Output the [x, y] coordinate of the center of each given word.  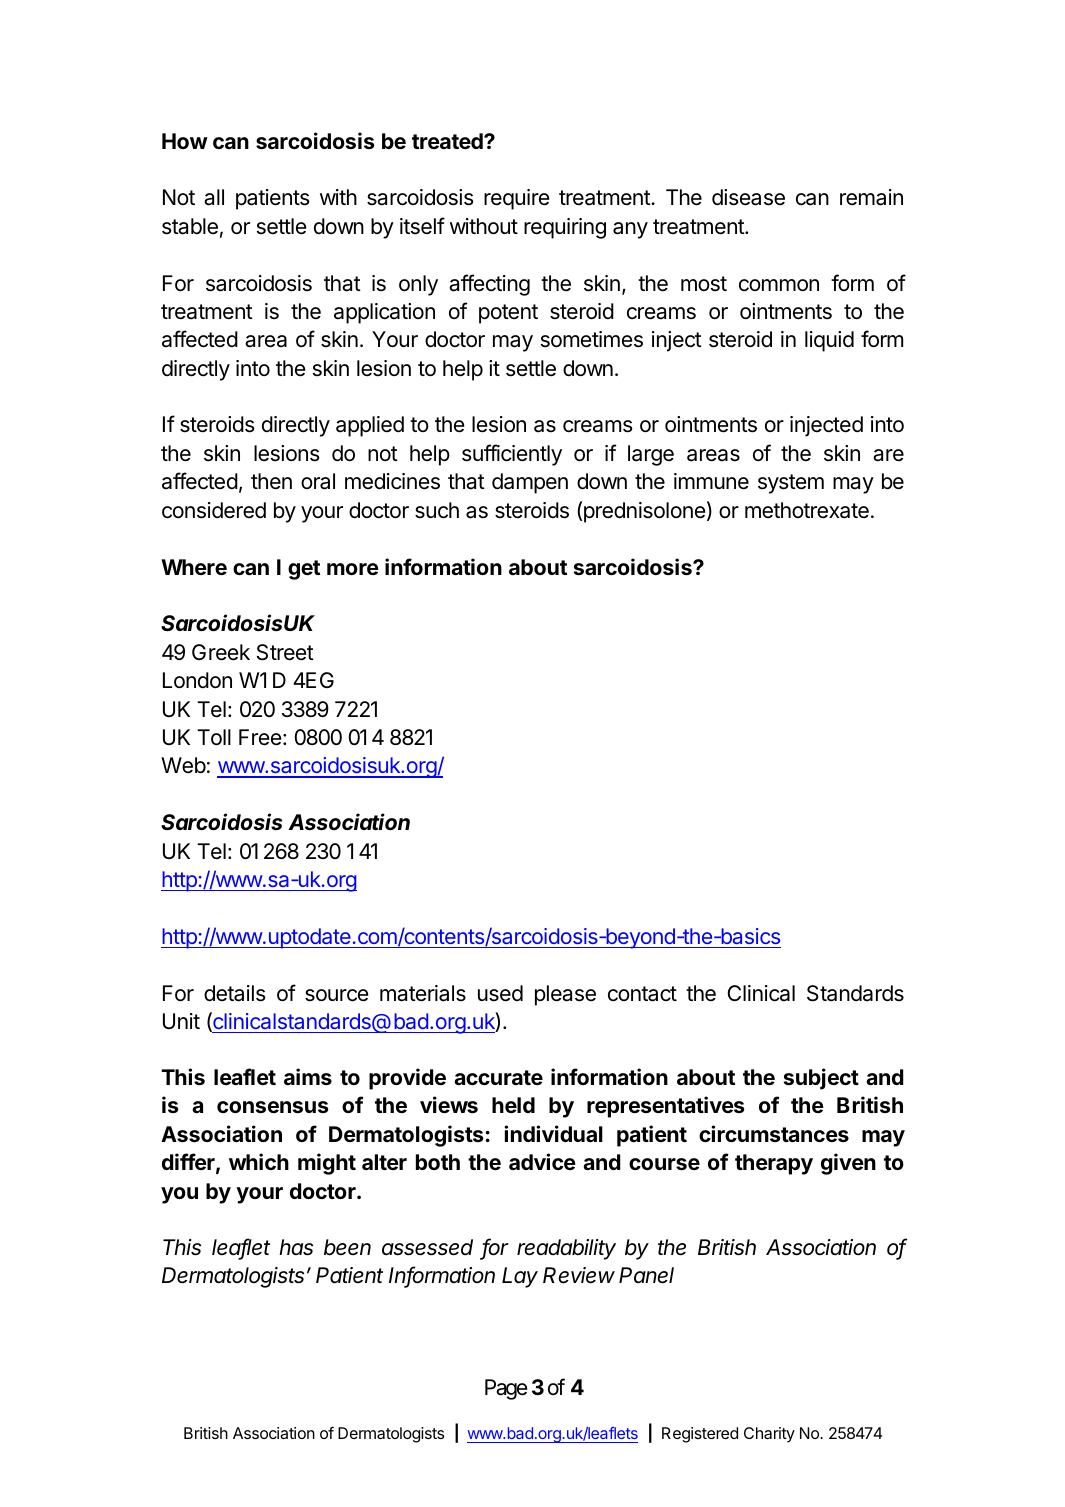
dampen [530, 483]
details [235, 993]
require [516, 199]
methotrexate [807, 510]
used [500, 993]
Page [506, 1389]
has [296, 1247]
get [304, 570]
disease [748, 197]
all [214, 197]
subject [821, 1079]
